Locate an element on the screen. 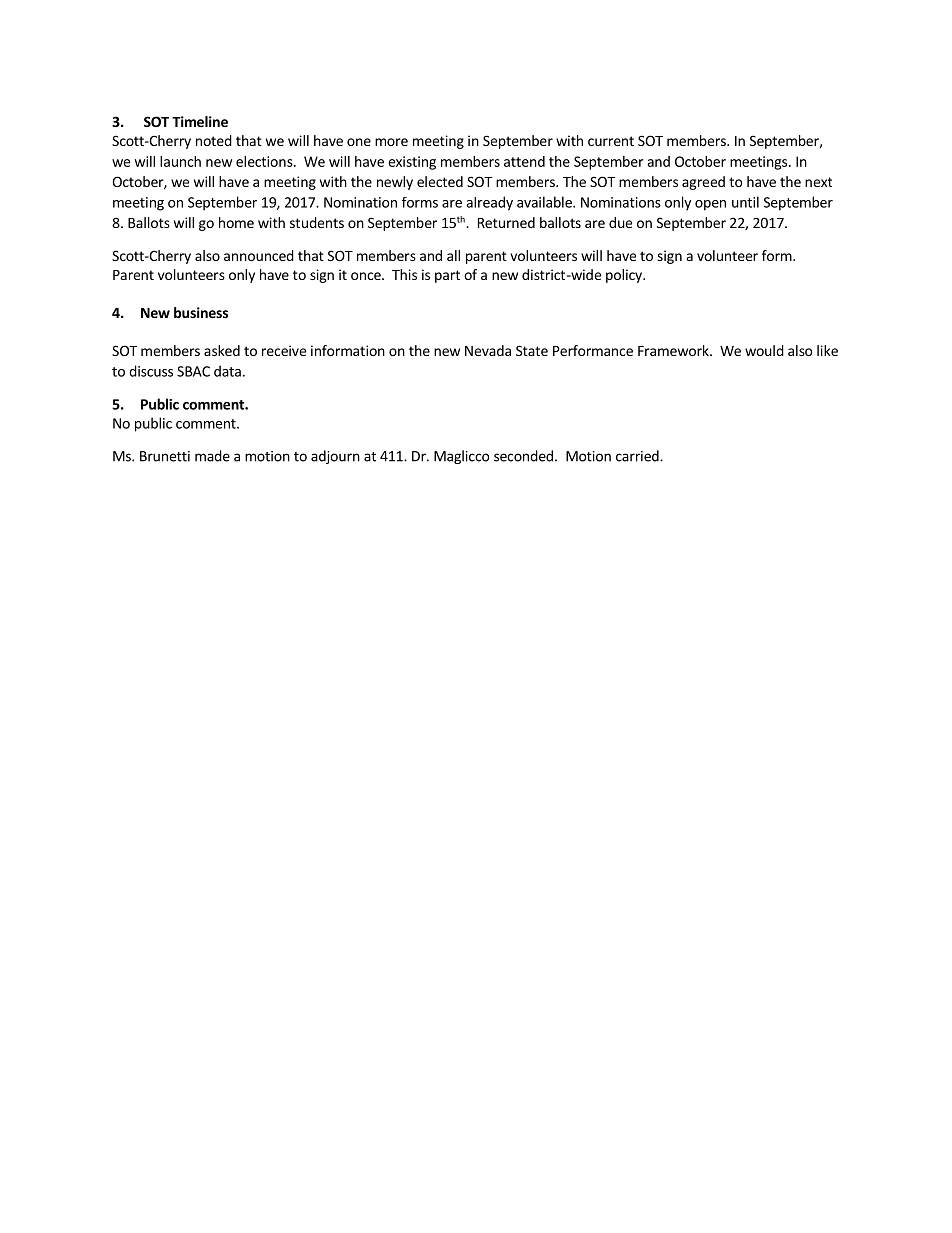  current is located at coordinates (611, 141).
